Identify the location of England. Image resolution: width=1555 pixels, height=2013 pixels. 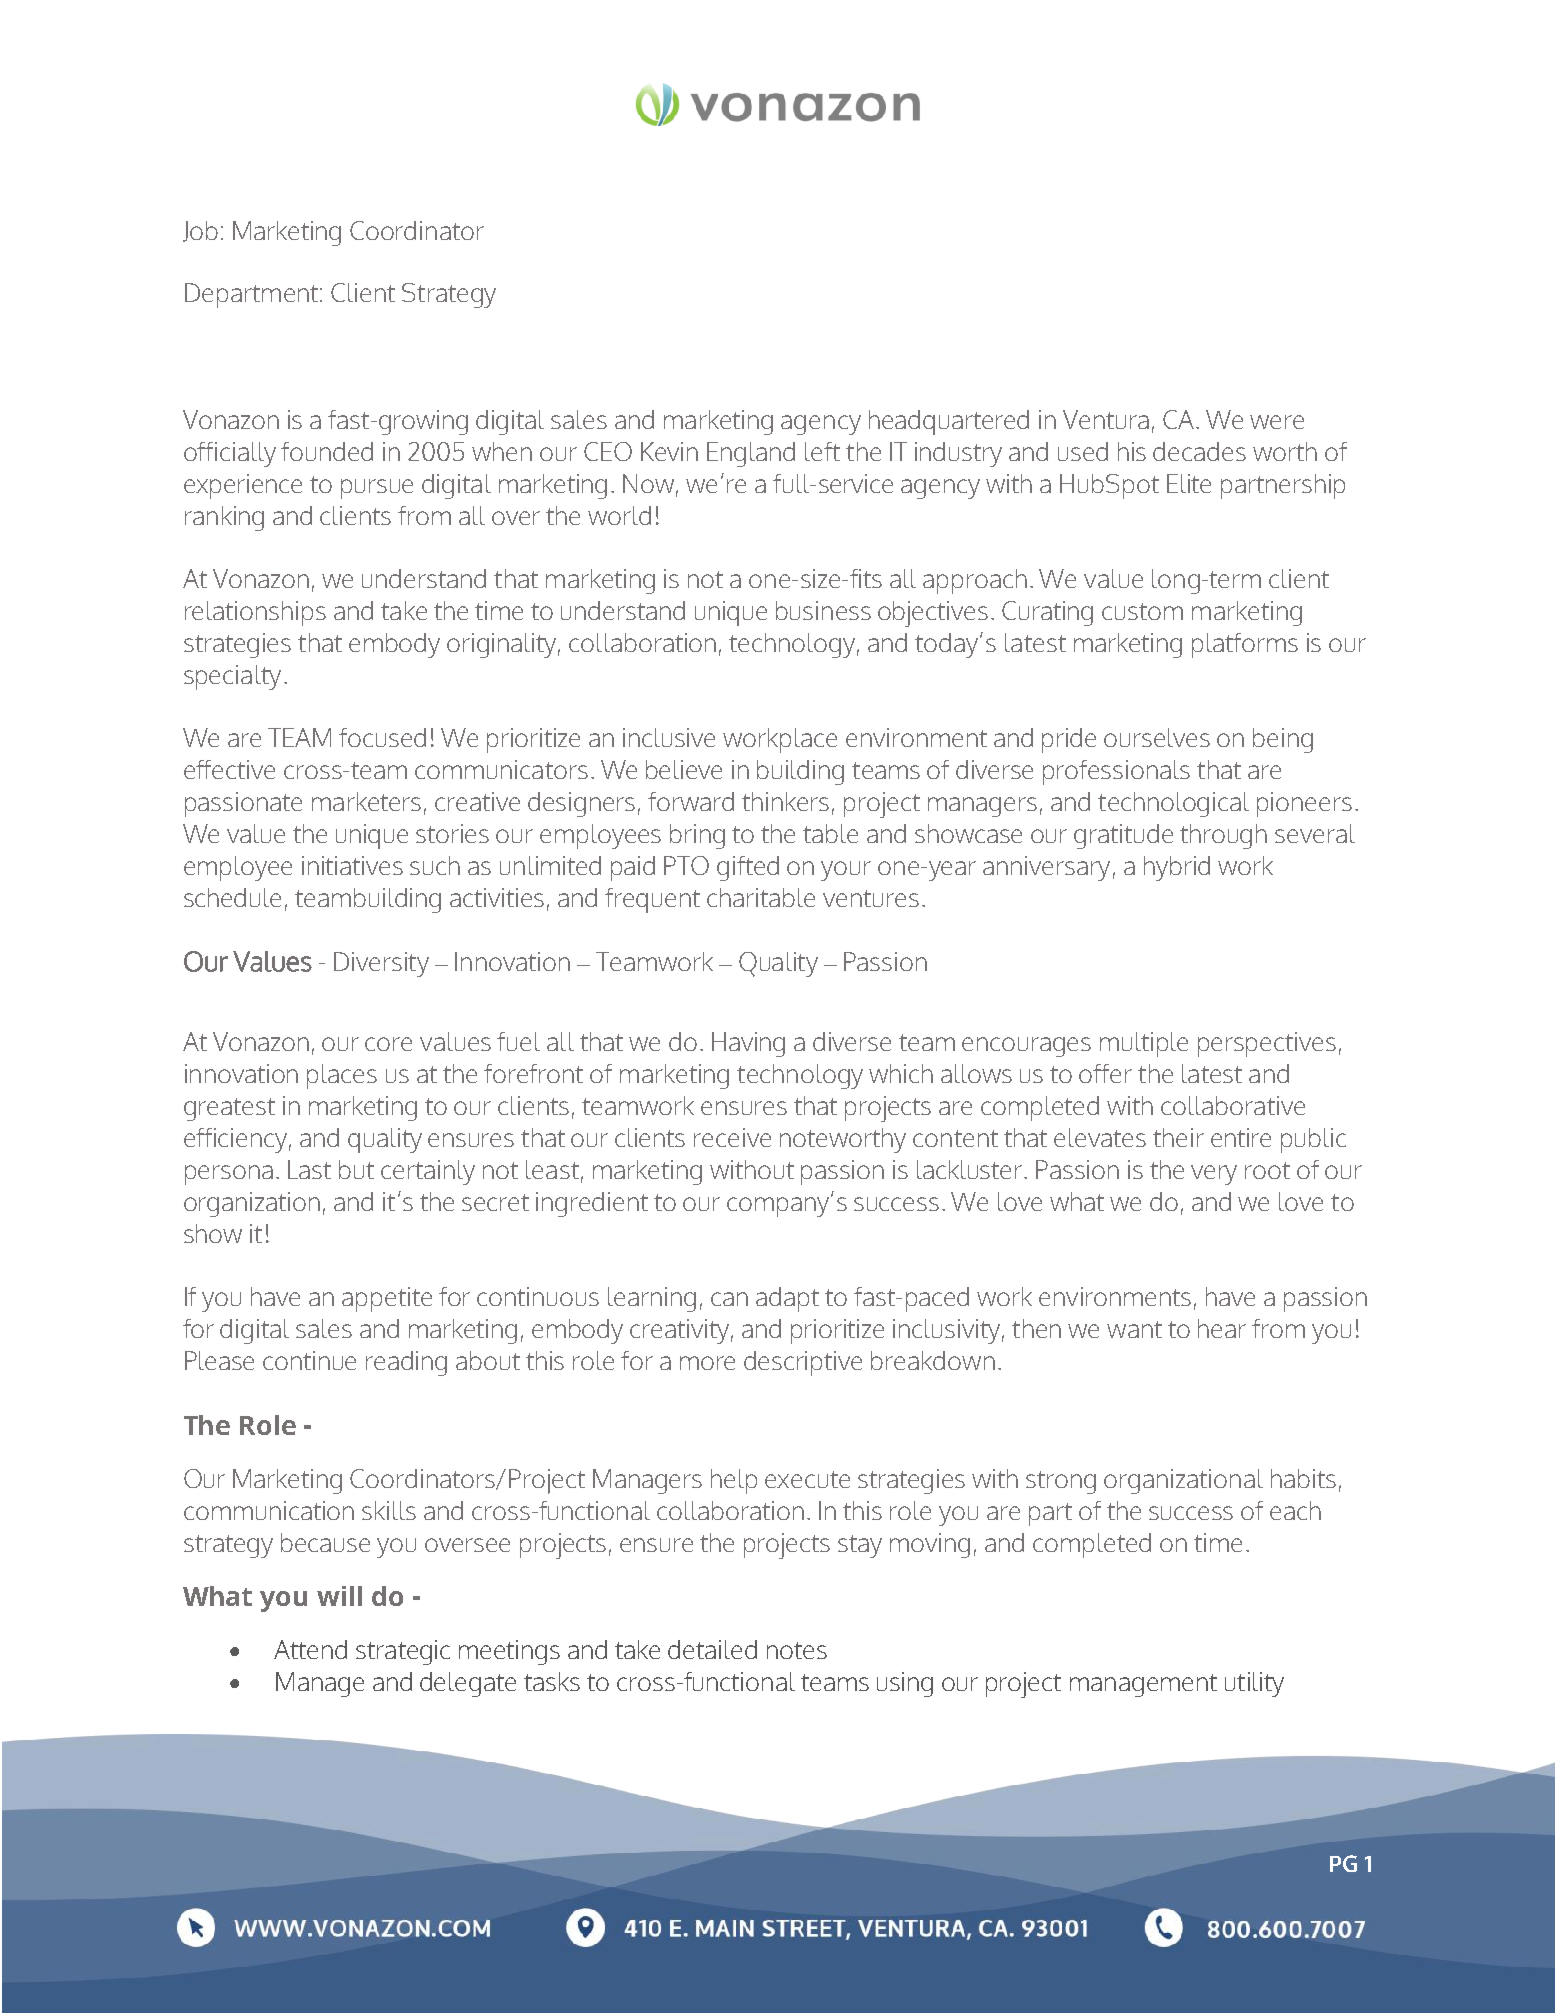
(751, 454).
